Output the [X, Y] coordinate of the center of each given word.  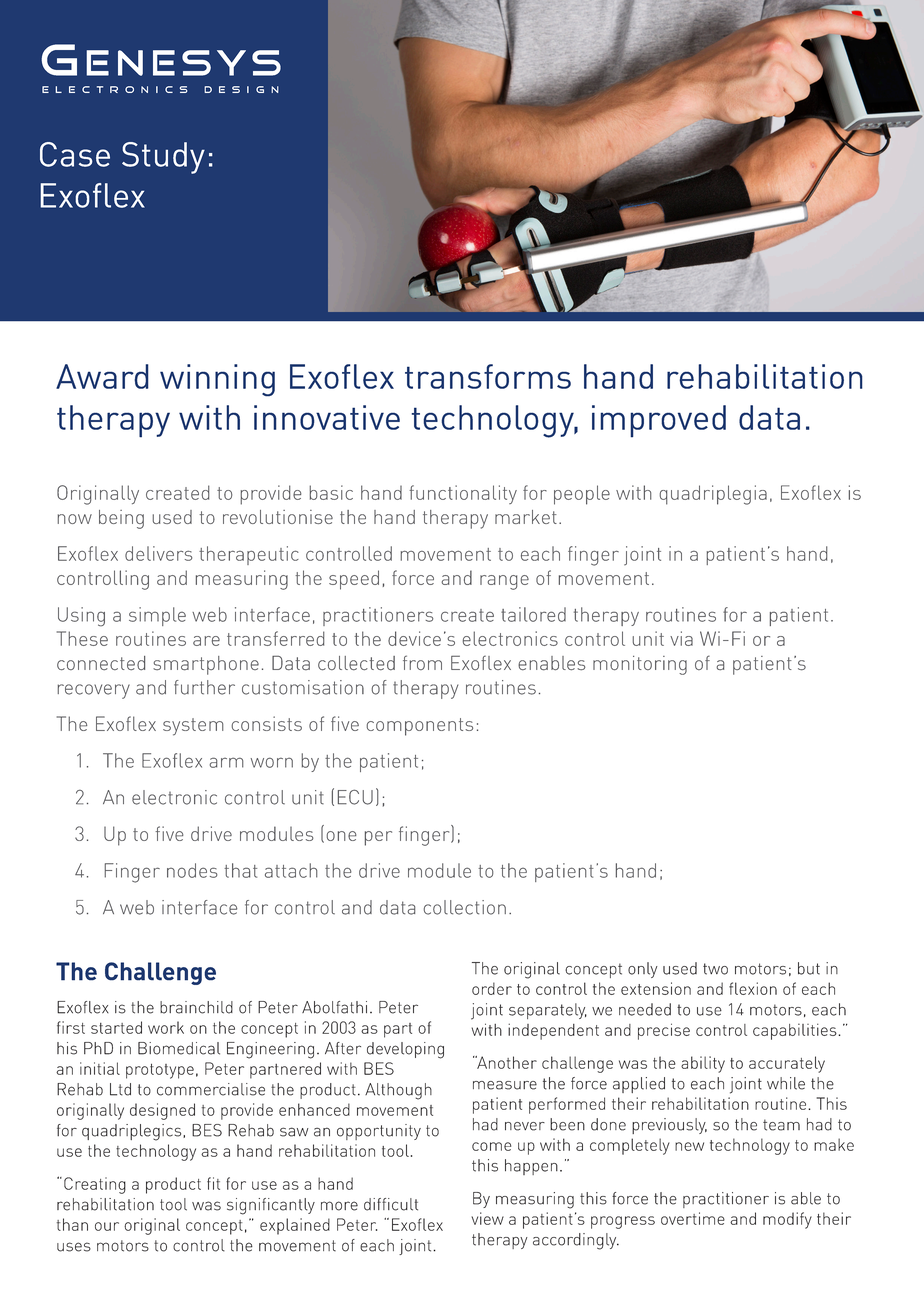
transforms [488, 376]
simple [157, 616]
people [582, 495]
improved [659, 421]
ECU [355, 797]
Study [163, 158]
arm [226, 762]
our [107, 1226]
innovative [327, 417]
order [492, 988]
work [166, 1027]
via [681, 638]
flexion [753, 988]
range [504, 582]
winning [217, 380]
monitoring [640, 665]
